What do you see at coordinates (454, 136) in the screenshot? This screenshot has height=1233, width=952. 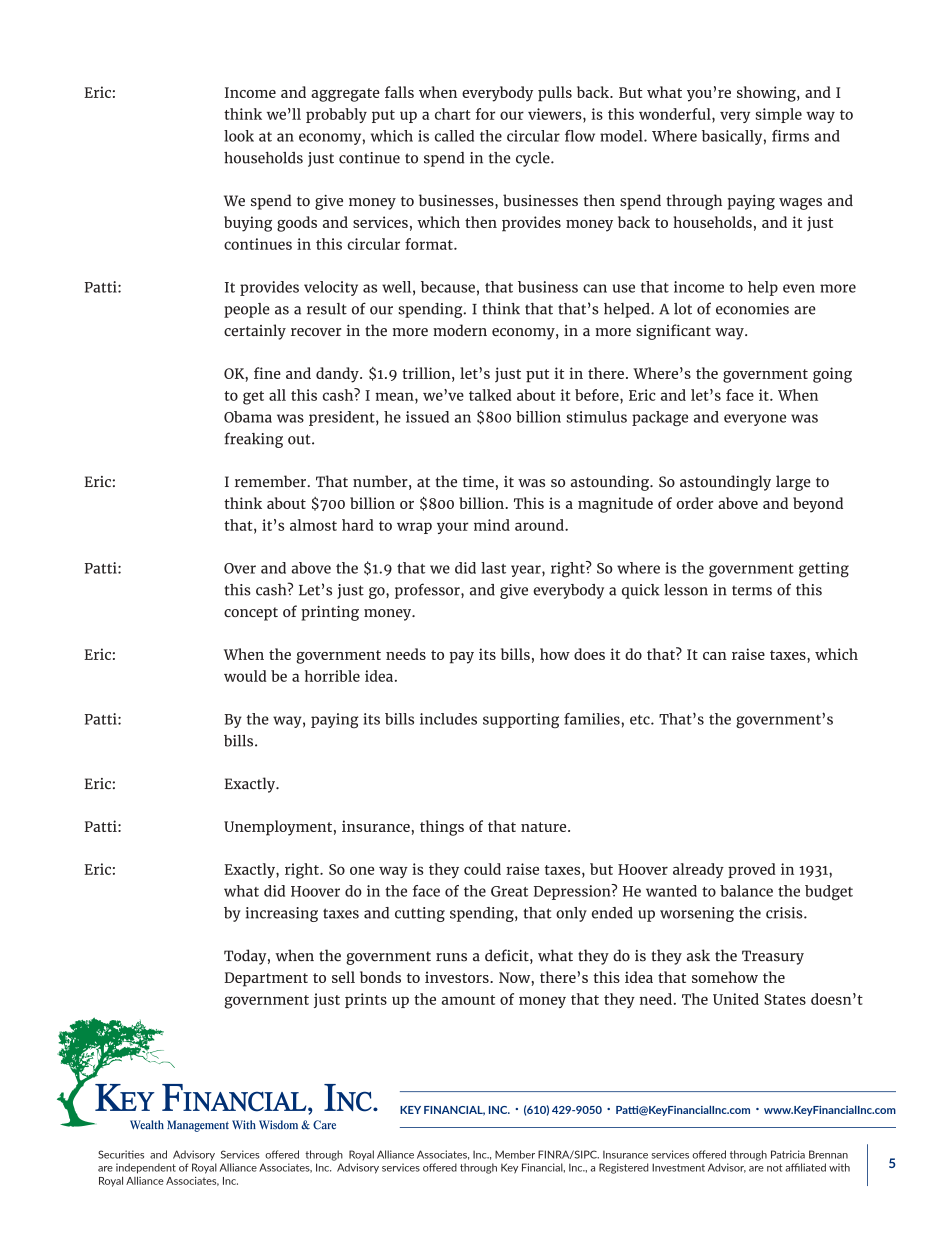 I see `called` at bounding box center [454, 136].
